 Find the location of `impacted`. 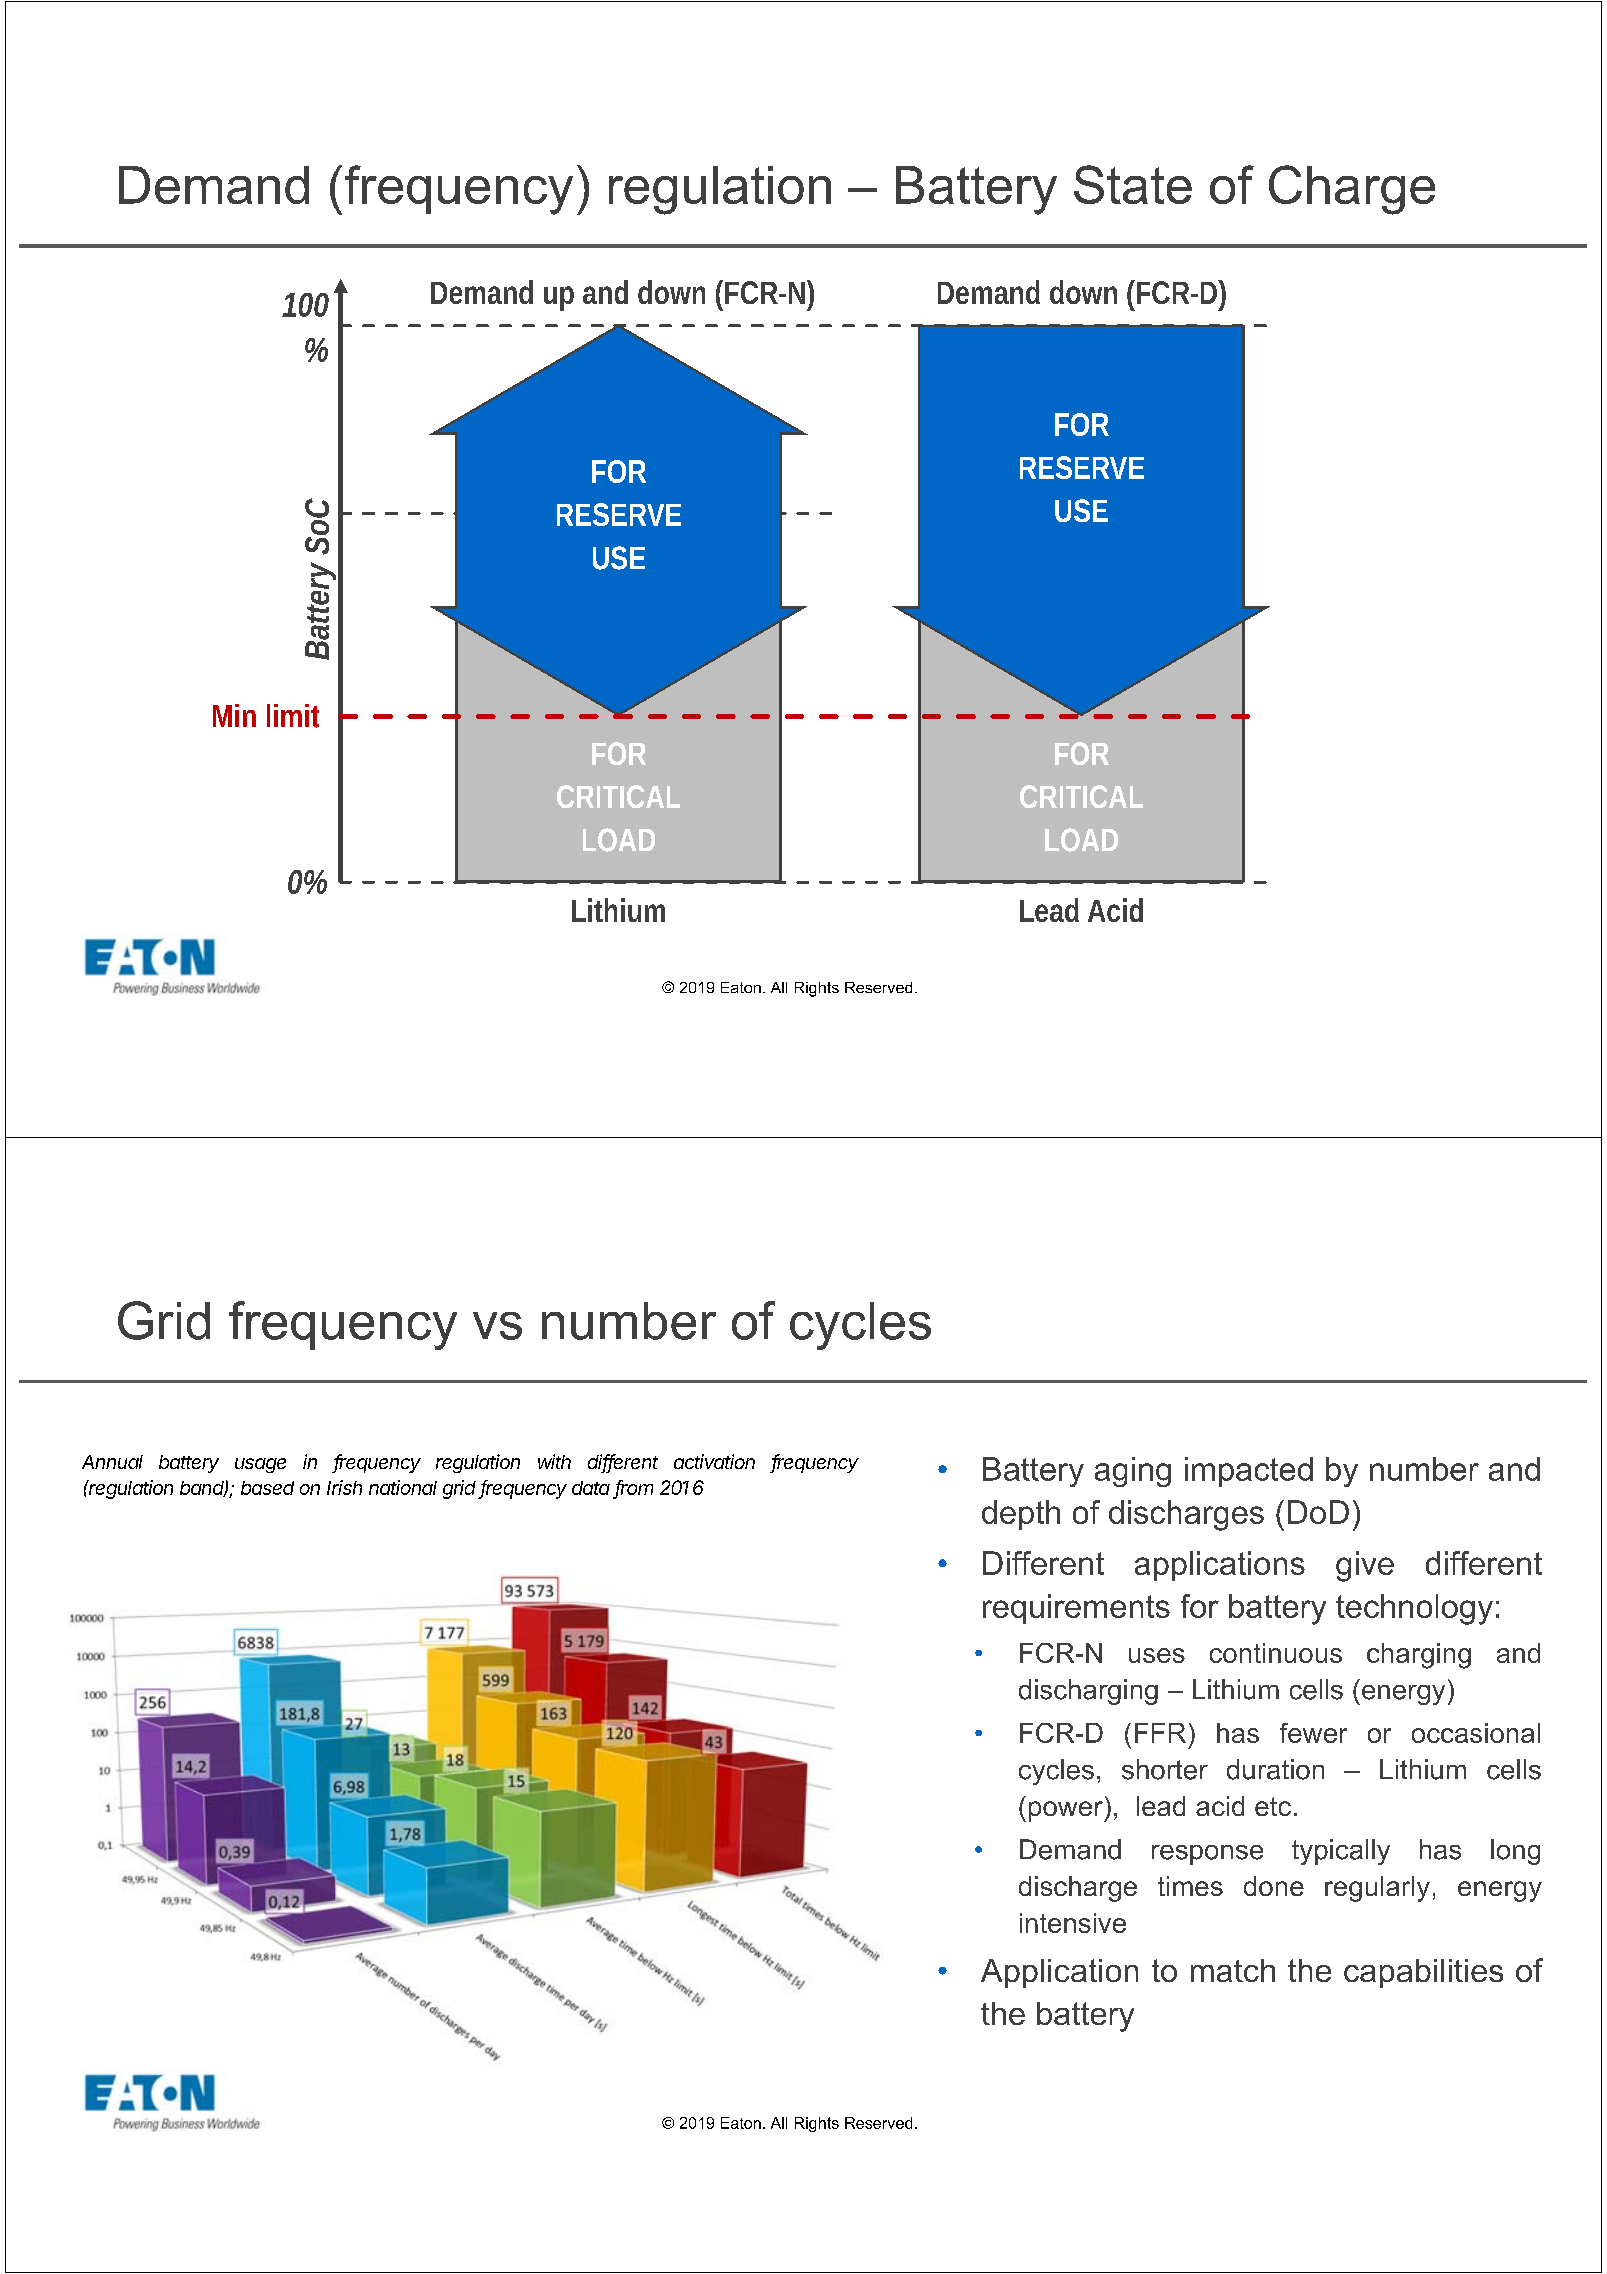

impacted is located at coordinates (1249, 1472).
